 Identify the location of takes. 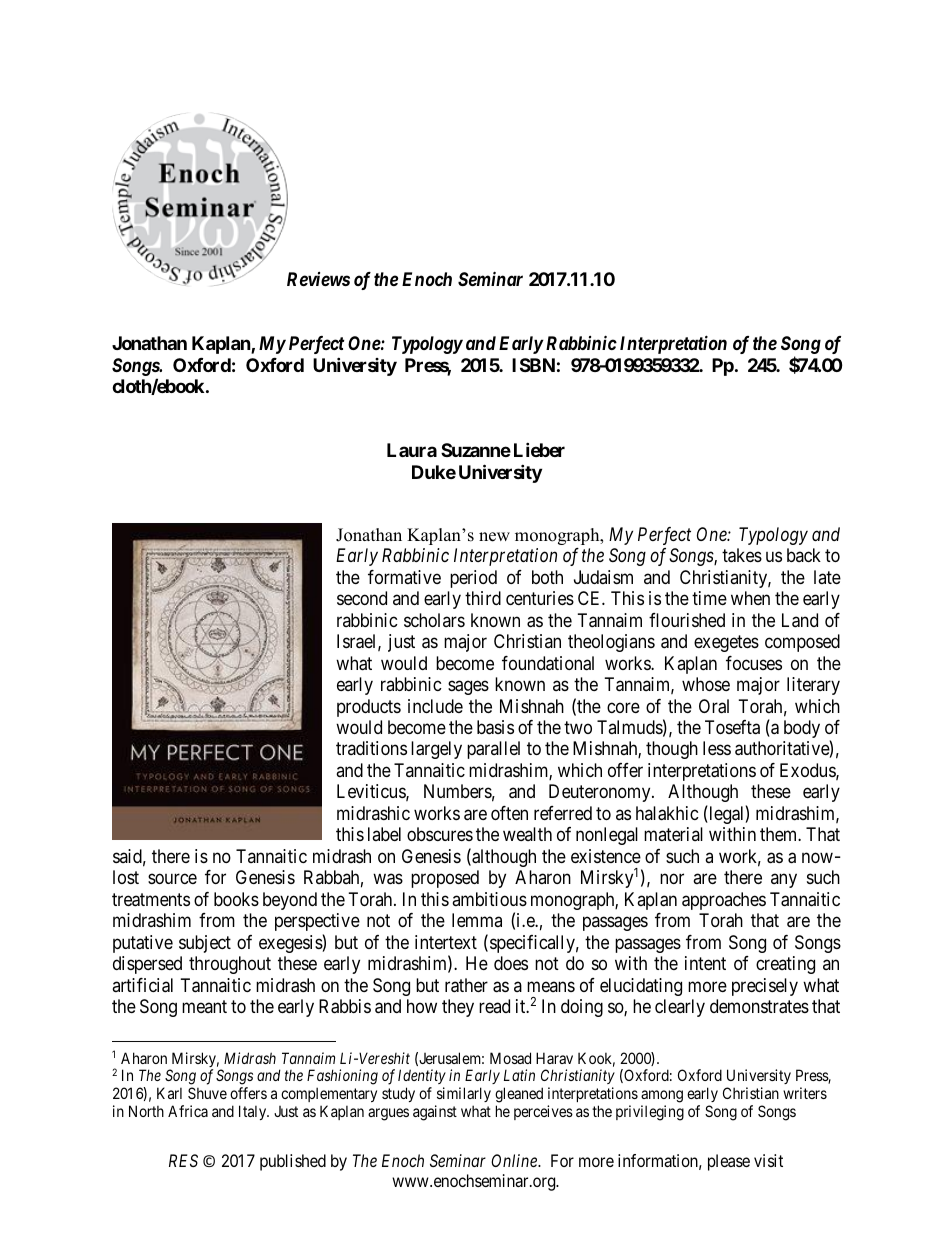
(742, 555).
